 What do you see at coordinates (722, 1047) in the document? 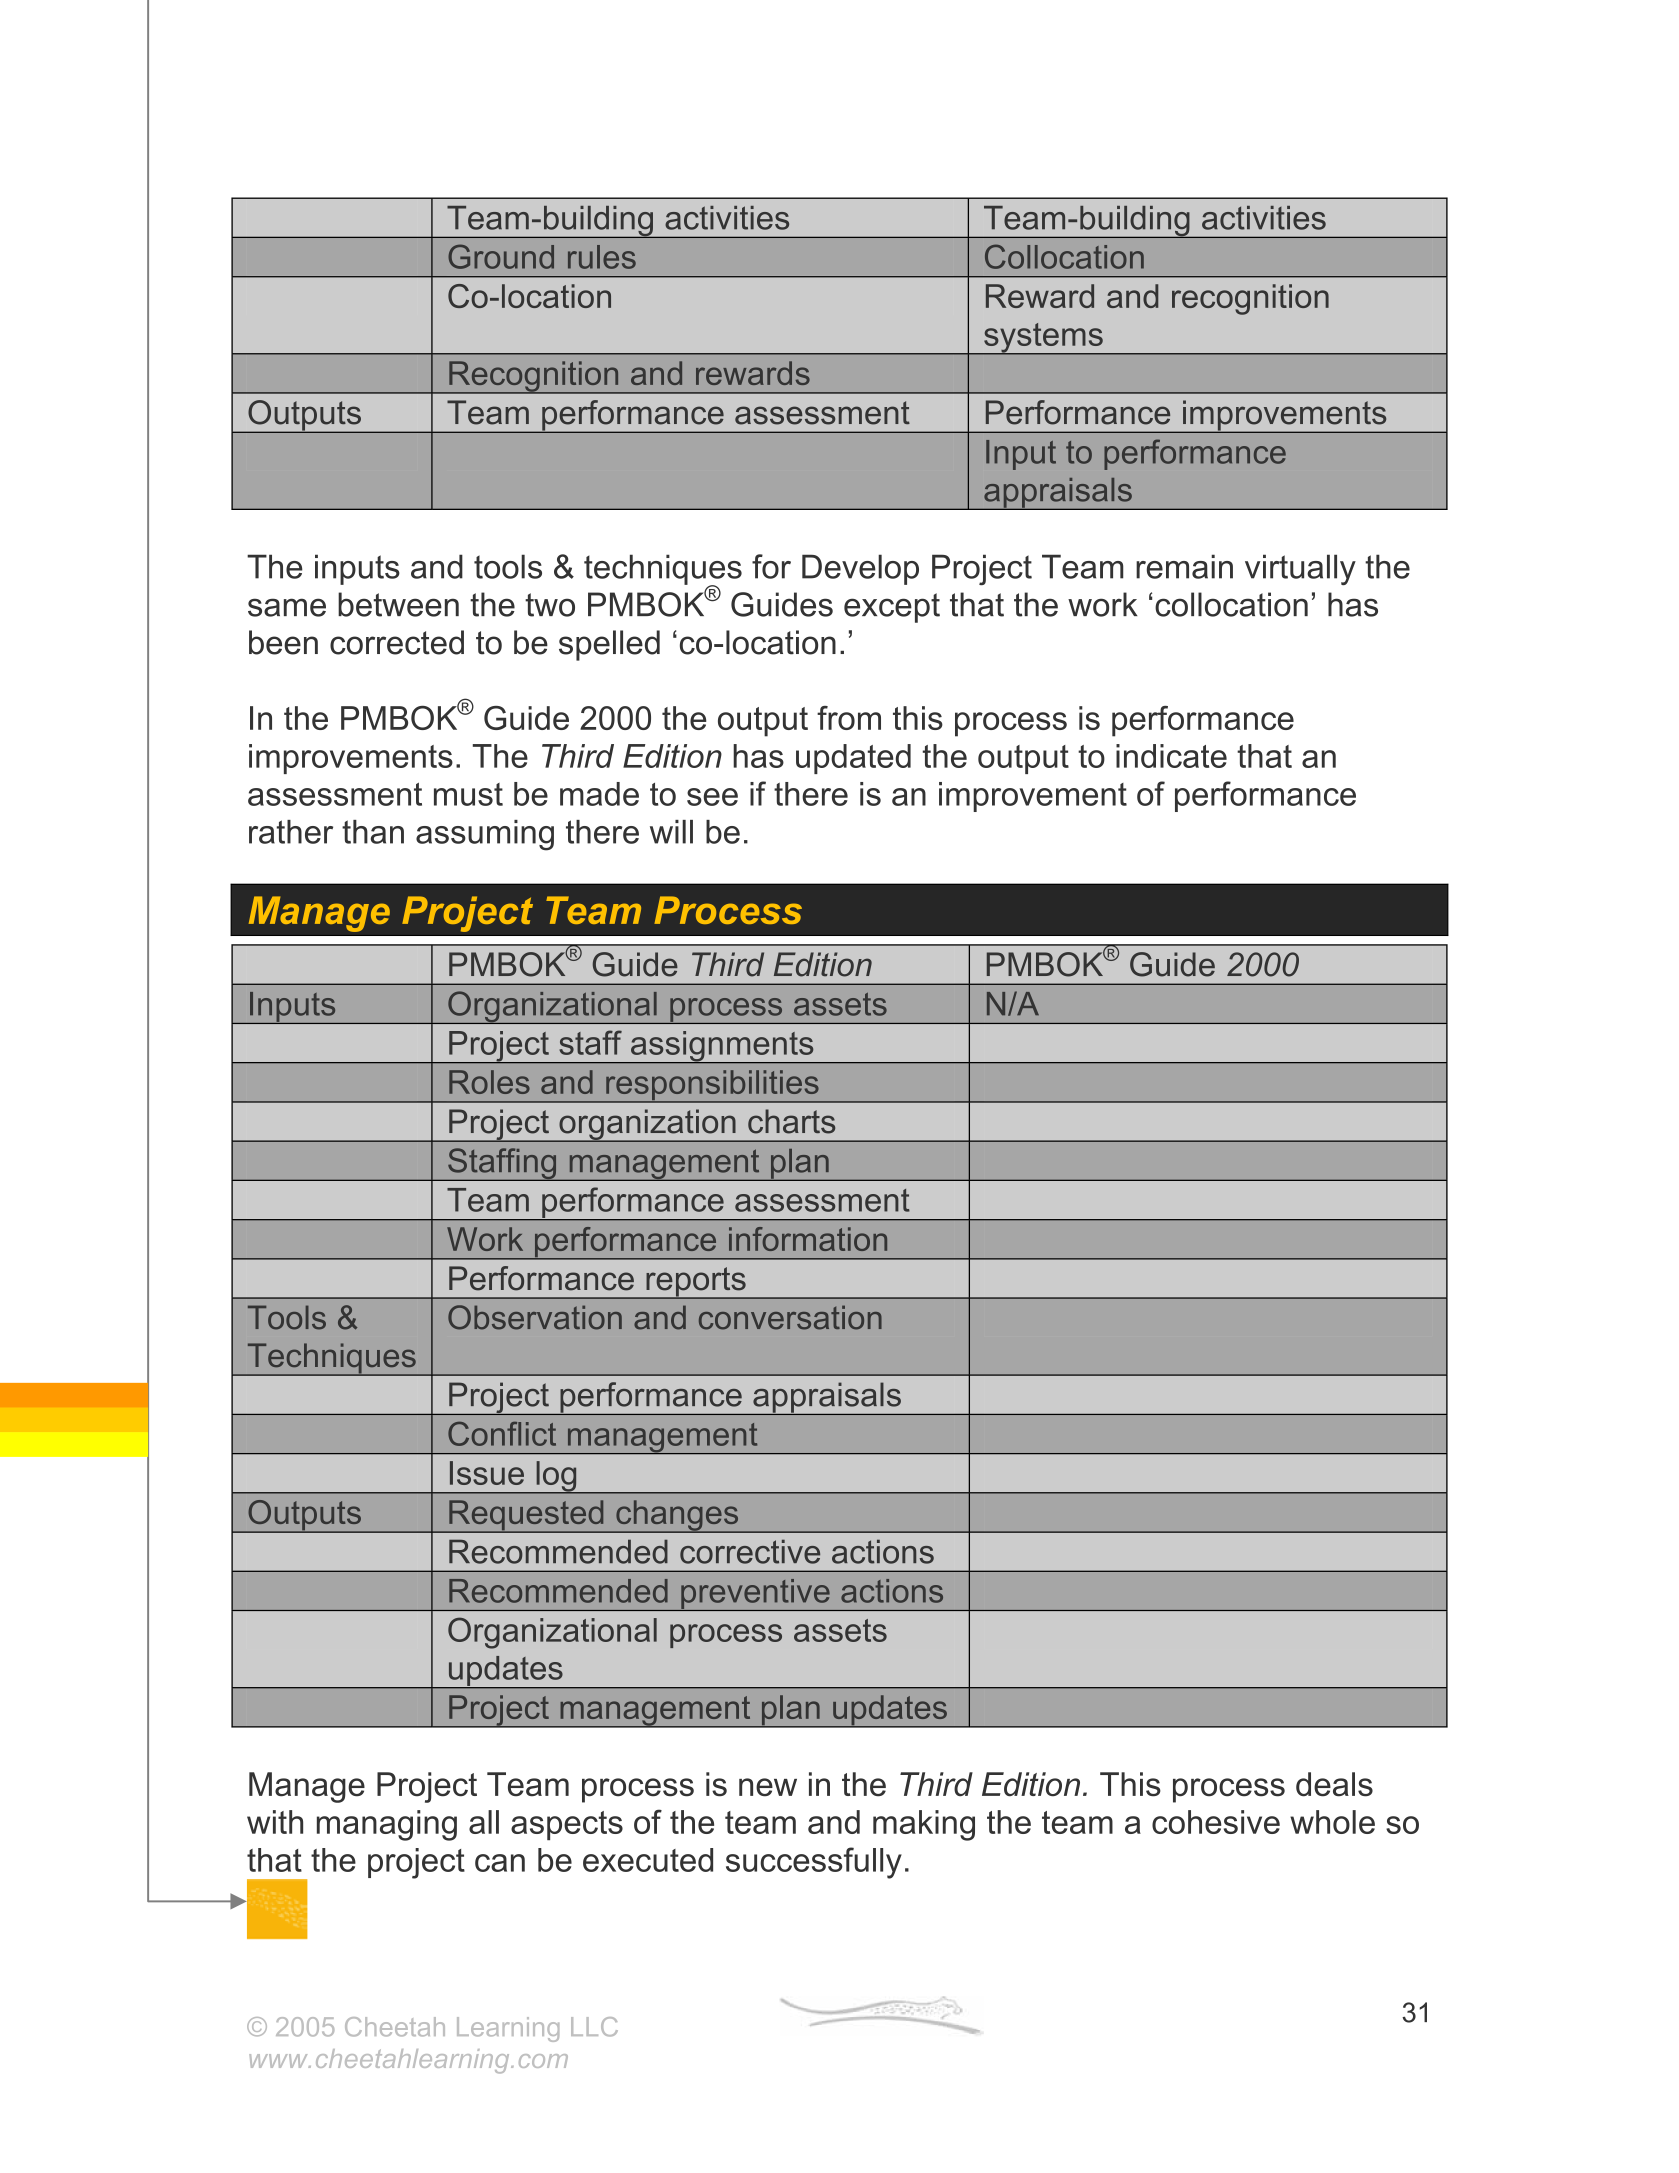
I see `assignments` at bounding box center [722, 1047].
